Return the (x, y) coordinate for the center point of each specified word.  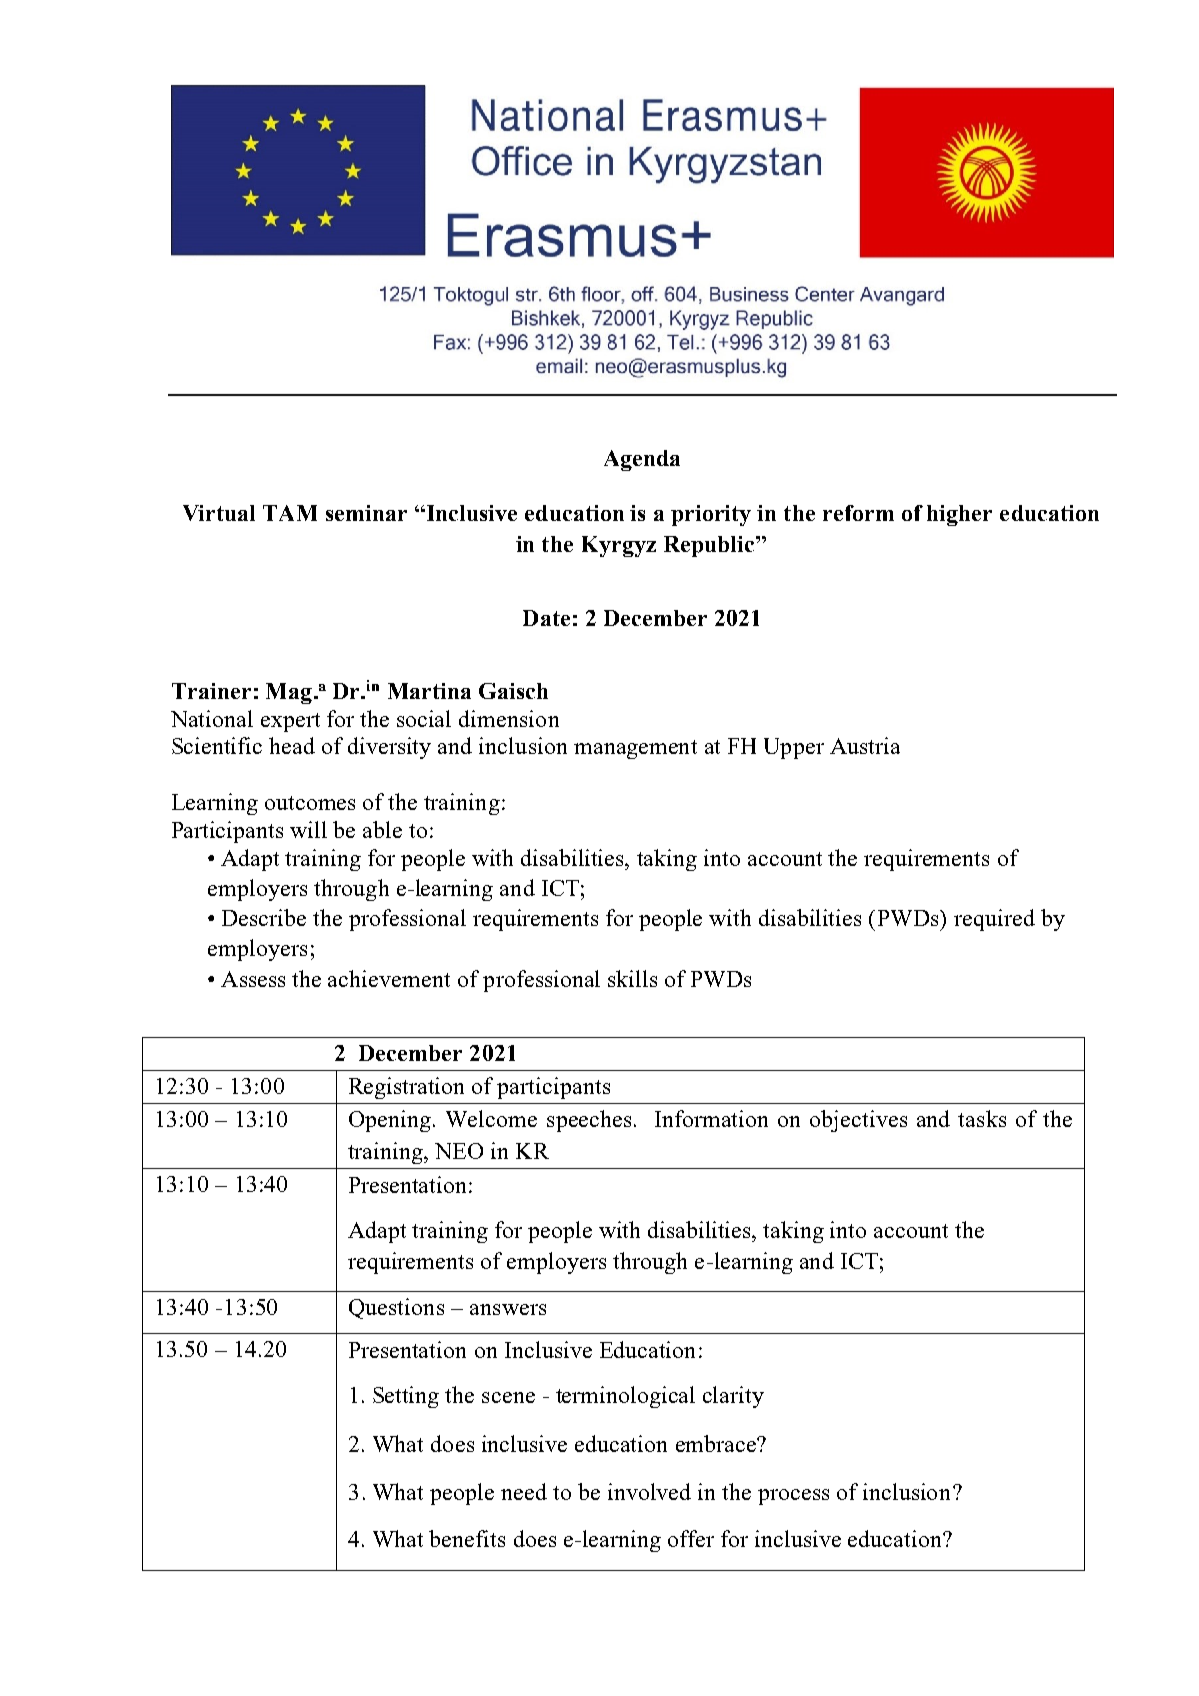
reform (858, 513)
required (994, 920)
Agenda (642, 460)
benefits (467, 1538)
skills (632, 978)
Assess (253, 979)
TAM (290, 513)
